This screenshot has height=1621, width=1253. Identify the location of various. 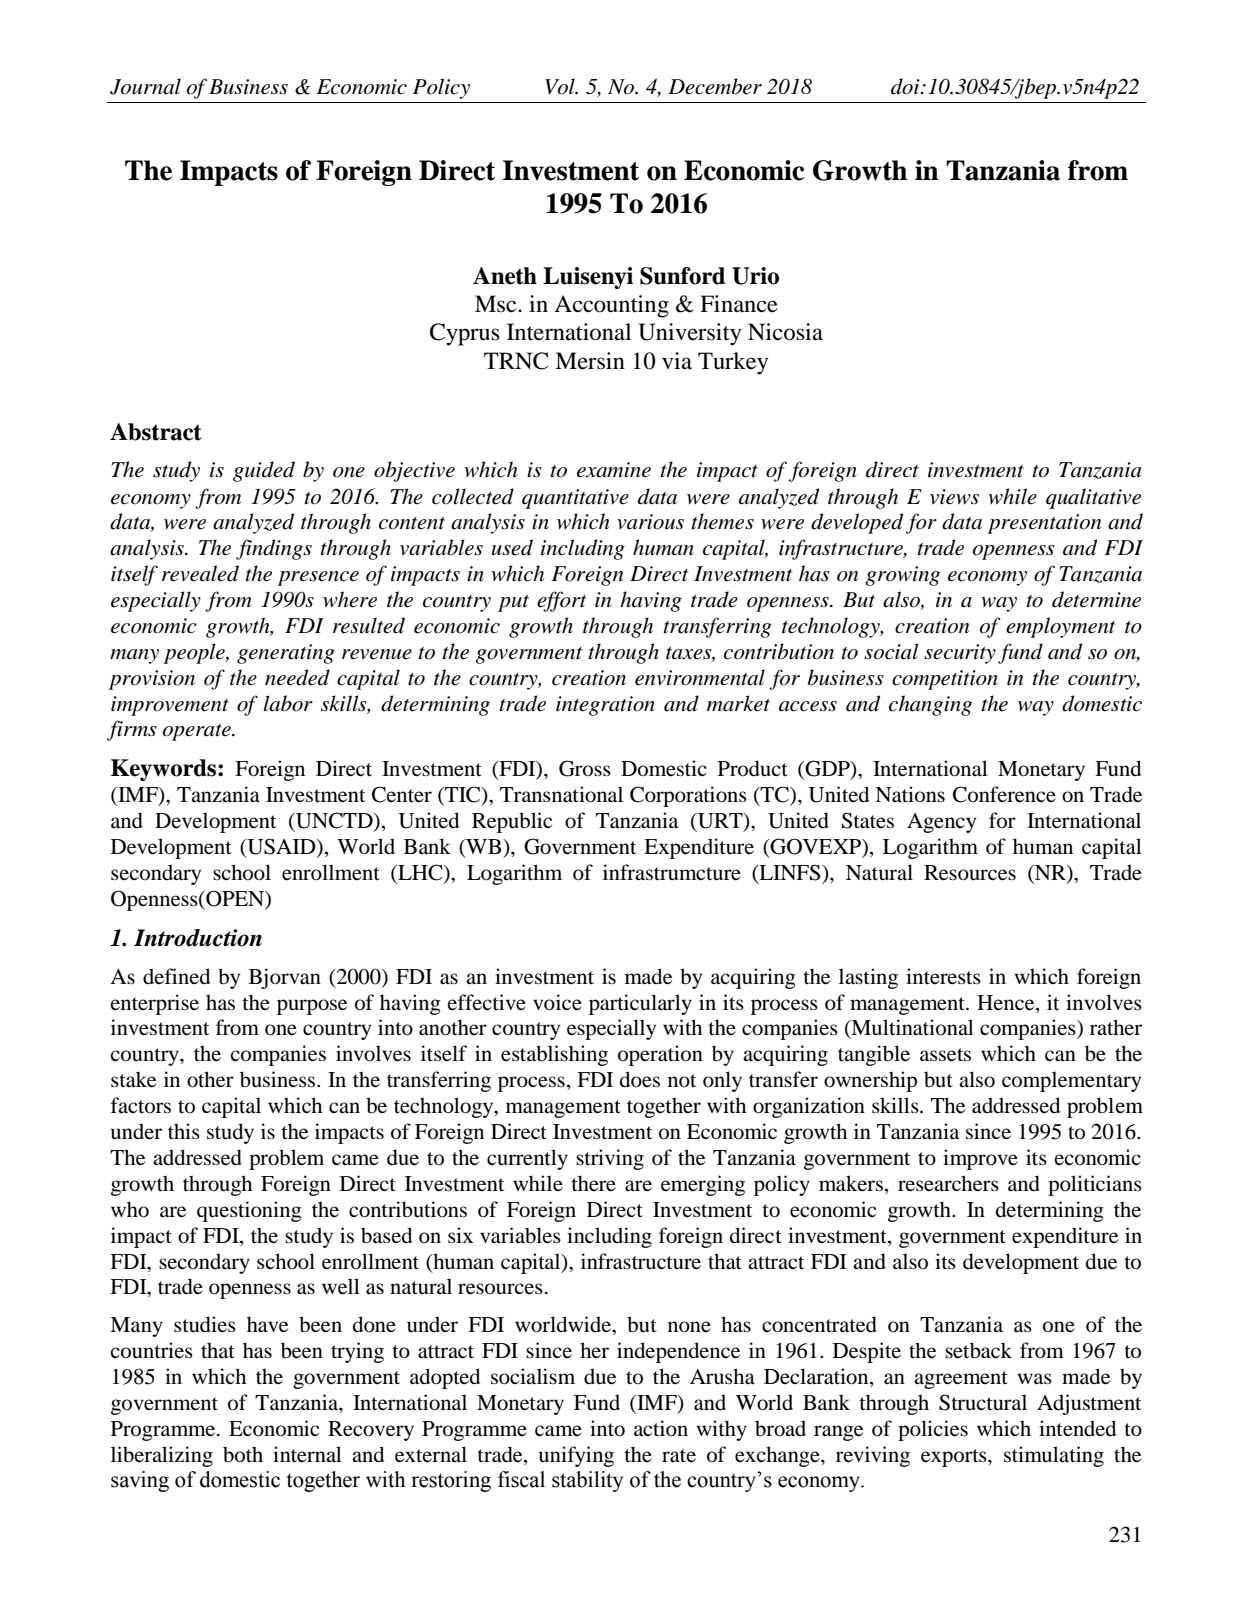
(650, 522).
